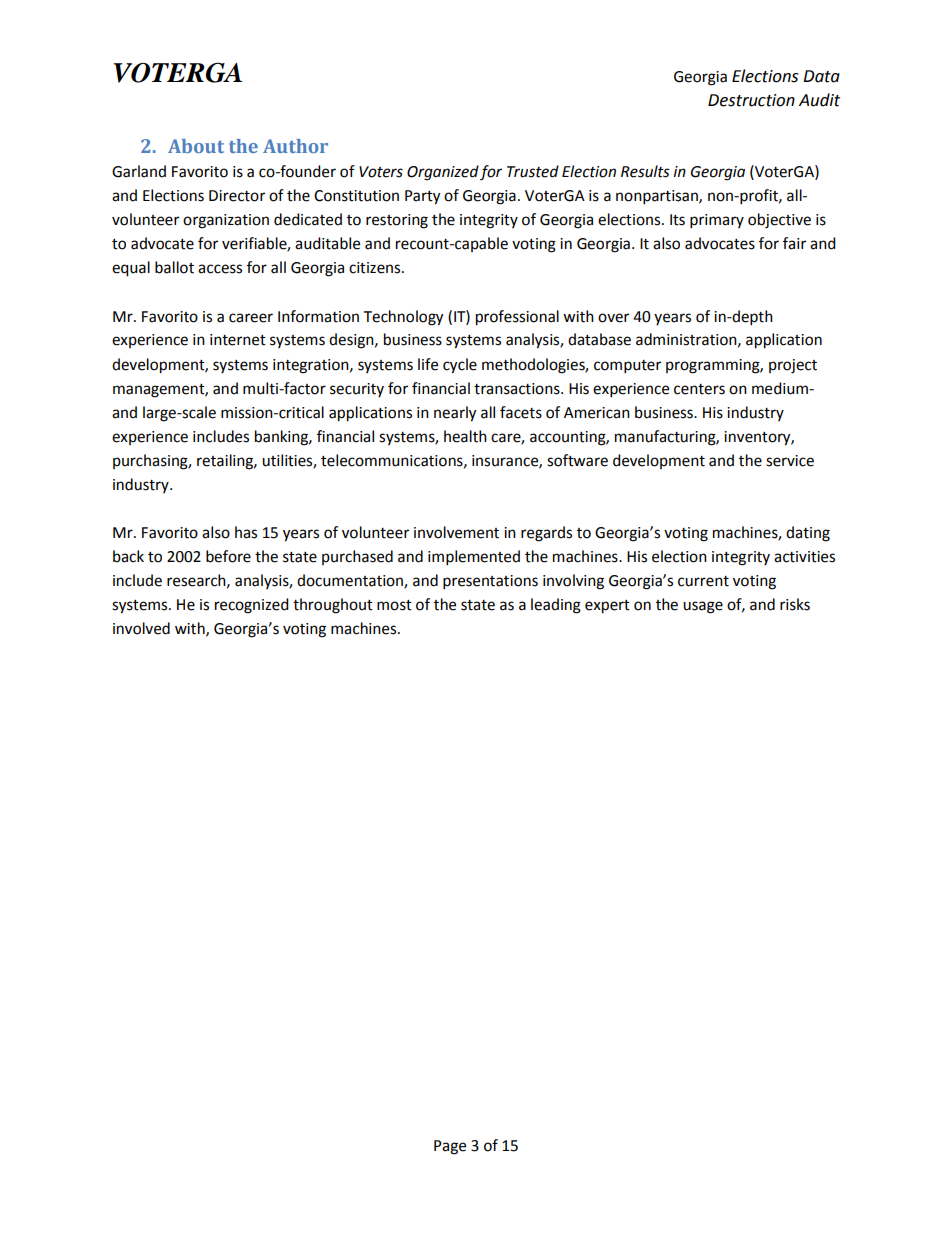 This document has width=952, height=1233. I want to click on most, so click(394, 605).
